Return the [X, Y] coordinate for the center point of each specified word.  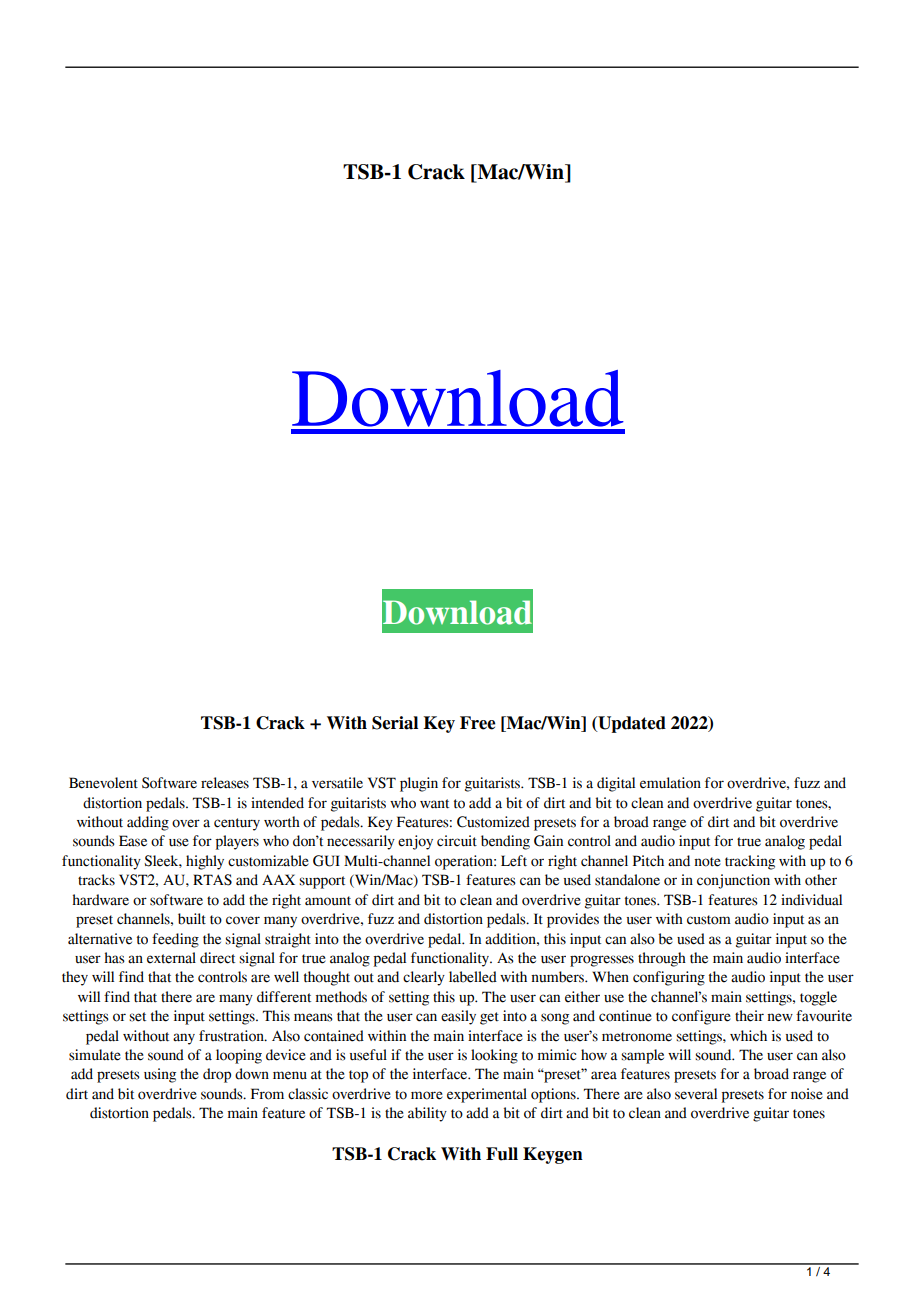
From [267, 1094]
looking [494, 1056]
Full [502, 1154]
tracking [750, 862]
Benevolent [103, 783]
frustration [232, 1036]
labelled [473, 977]
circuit [457, 841]
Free [477, 723]
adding [148, 823]
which [748, 1036]
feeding [175, 940]
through [662, 959]
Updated [631, 724]
